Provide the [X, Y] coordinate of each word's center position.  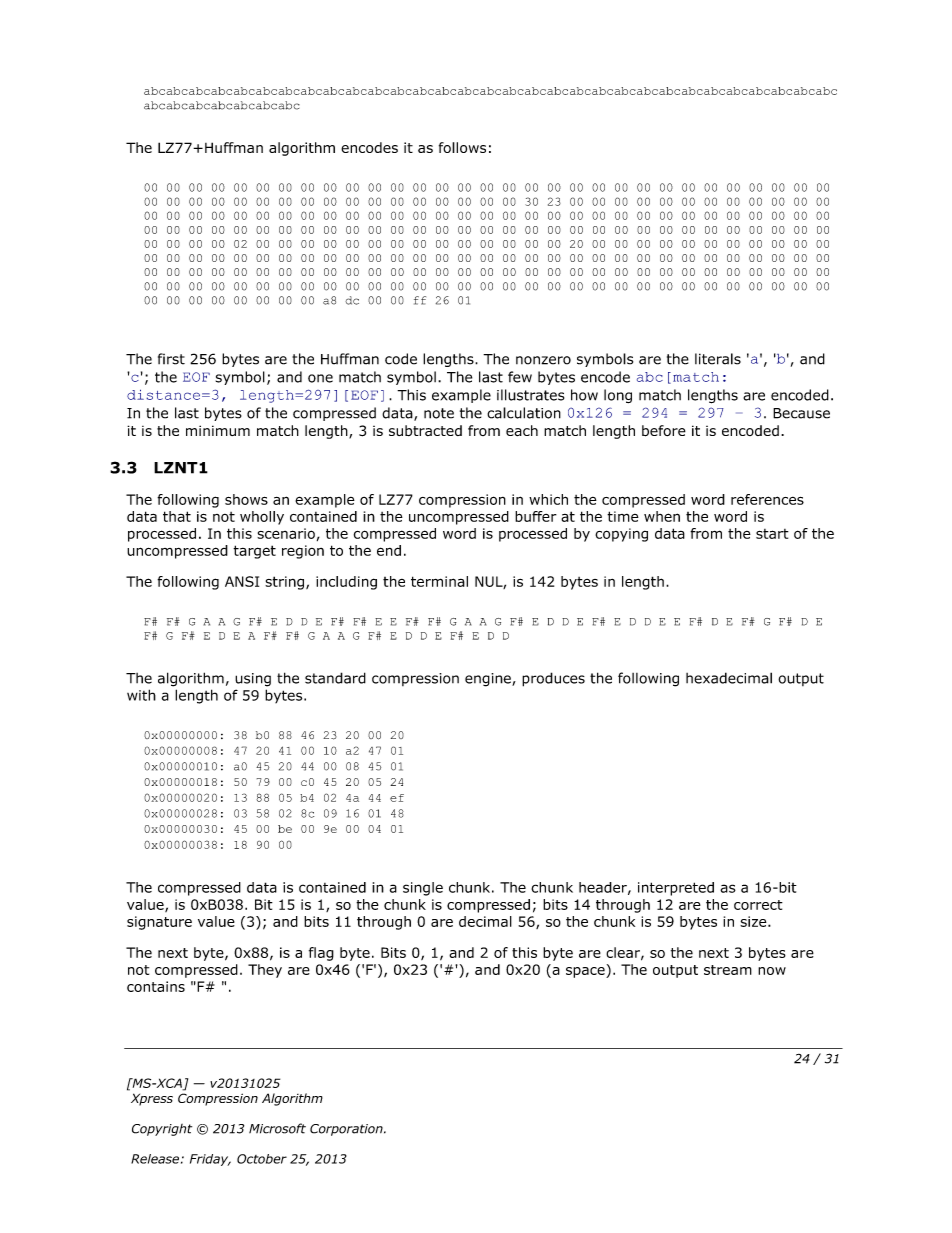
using [253, 680]
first [171, 359]
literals [718, 359]
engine [489, 680]
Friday [210, 1160]
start [772, 534]
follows [462, 147]
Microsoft [277, 1128]
